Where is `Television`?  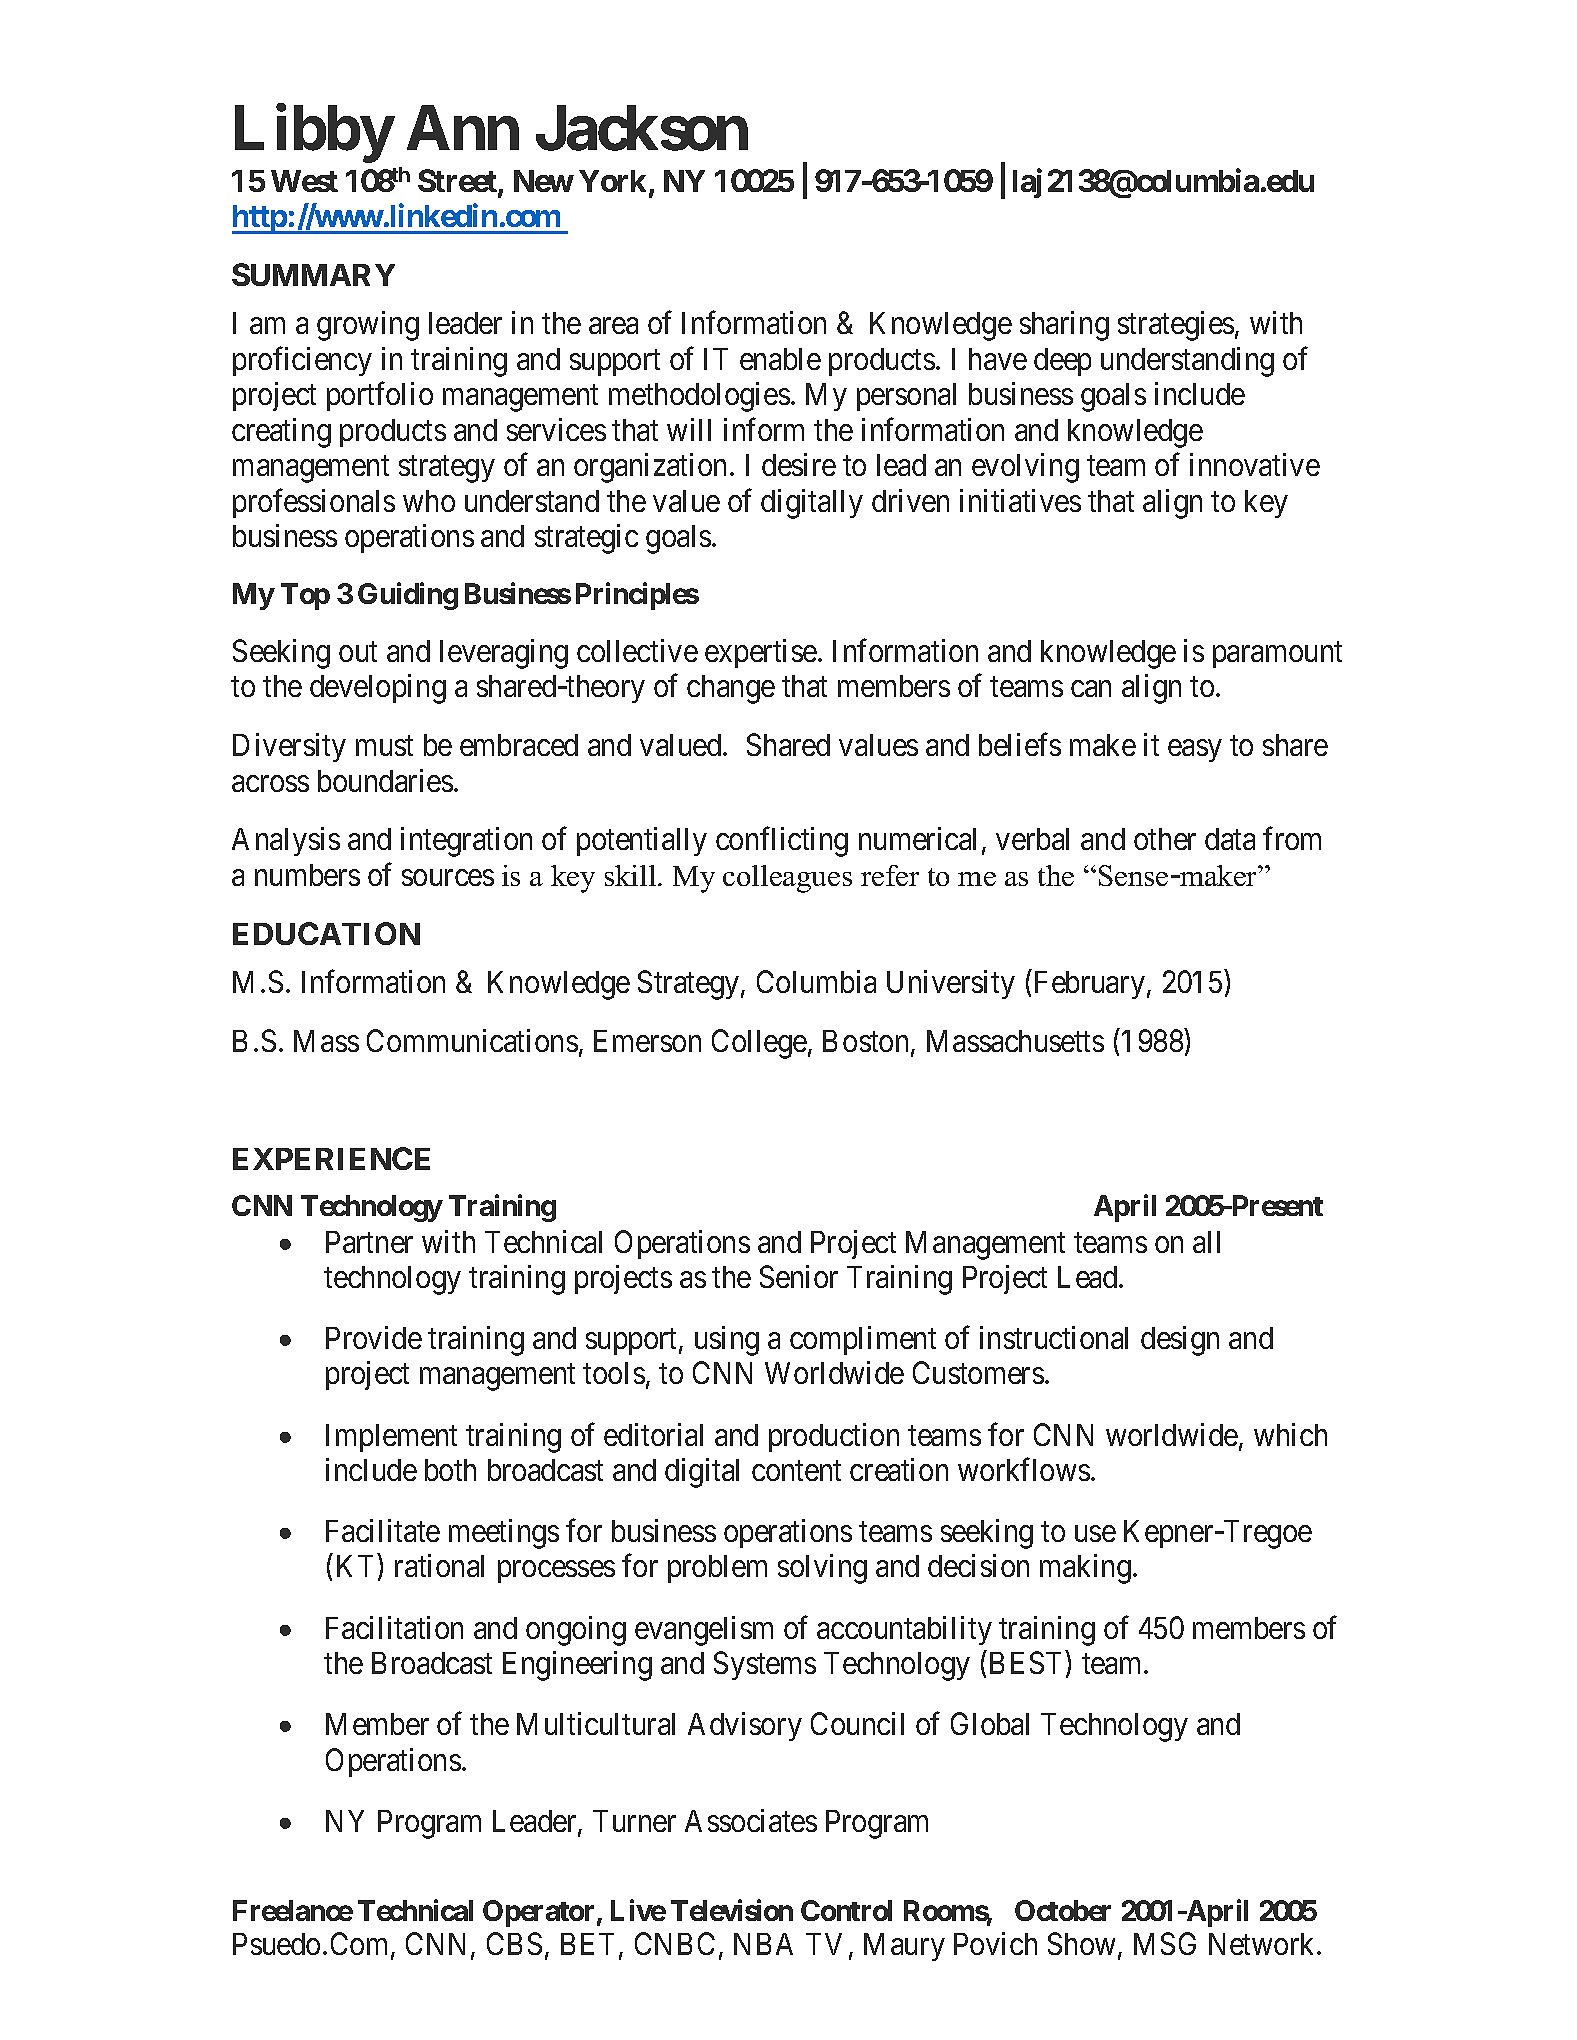 Television is located at coordinates (732, 1910).
